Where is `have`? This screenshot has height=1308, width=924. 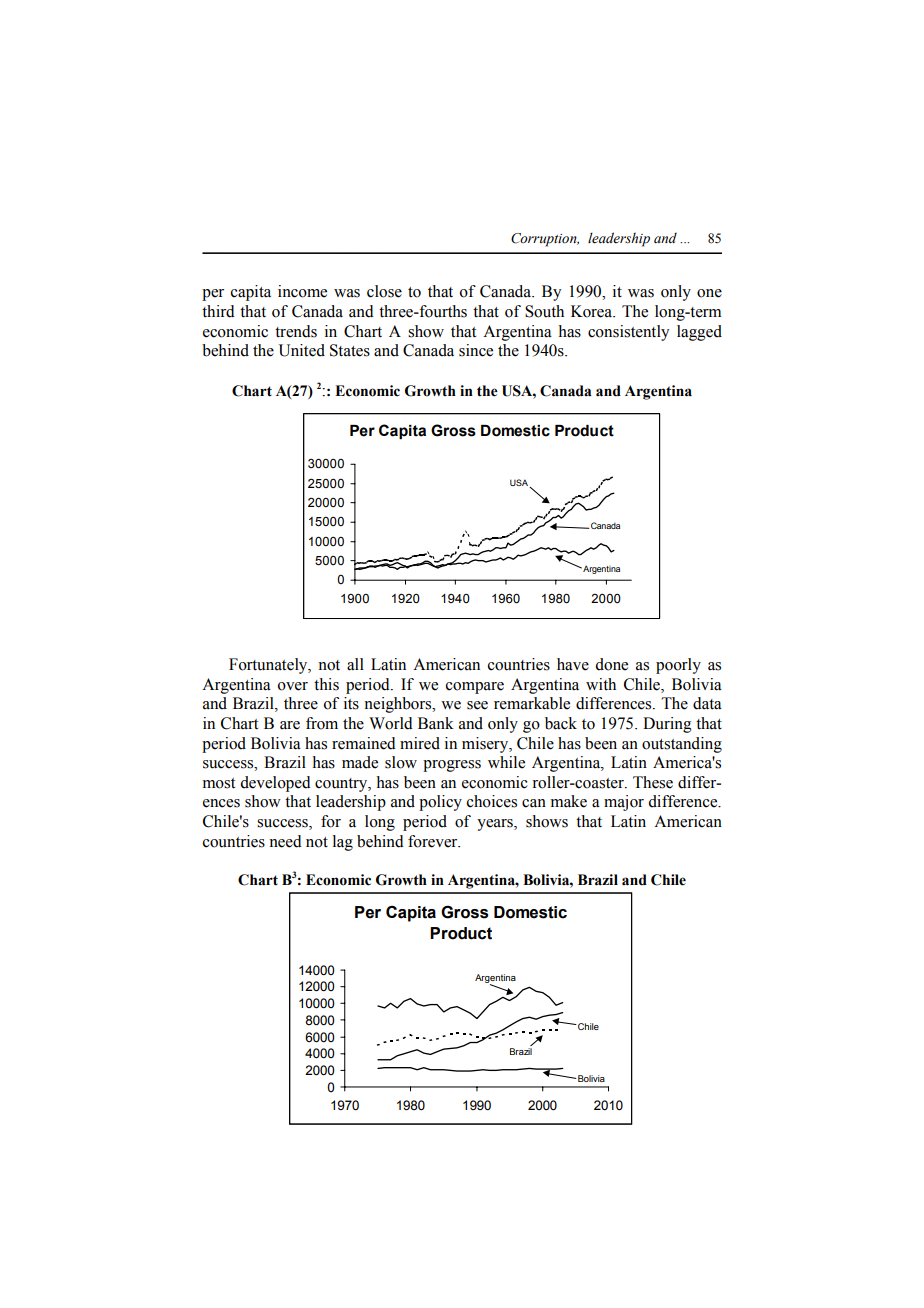
have is located at coordinates (573, 664).
